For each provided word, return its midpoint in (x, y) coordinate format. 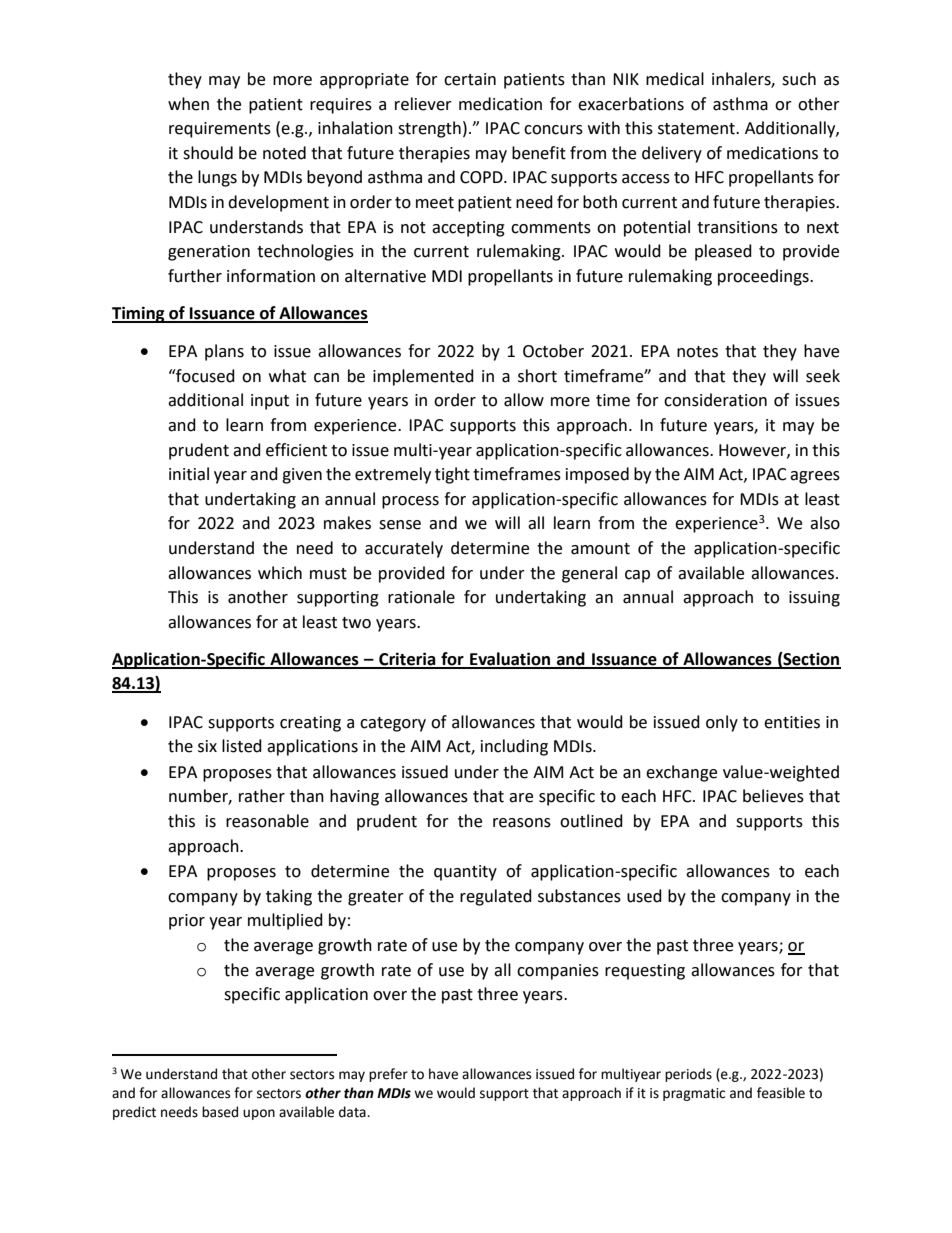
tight (452, 475)
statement (697, 129)
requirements (220, 130)
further (195, 276)
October (553, 351)
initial (189, 474)
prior (187, 922)
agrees (815, 477)
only (722, 723)
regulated (496, 897)
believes (773, 796)
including (514, 747)
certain (470, 79)
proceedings (764, 277)
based (220, 1112)
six (207, 746)
